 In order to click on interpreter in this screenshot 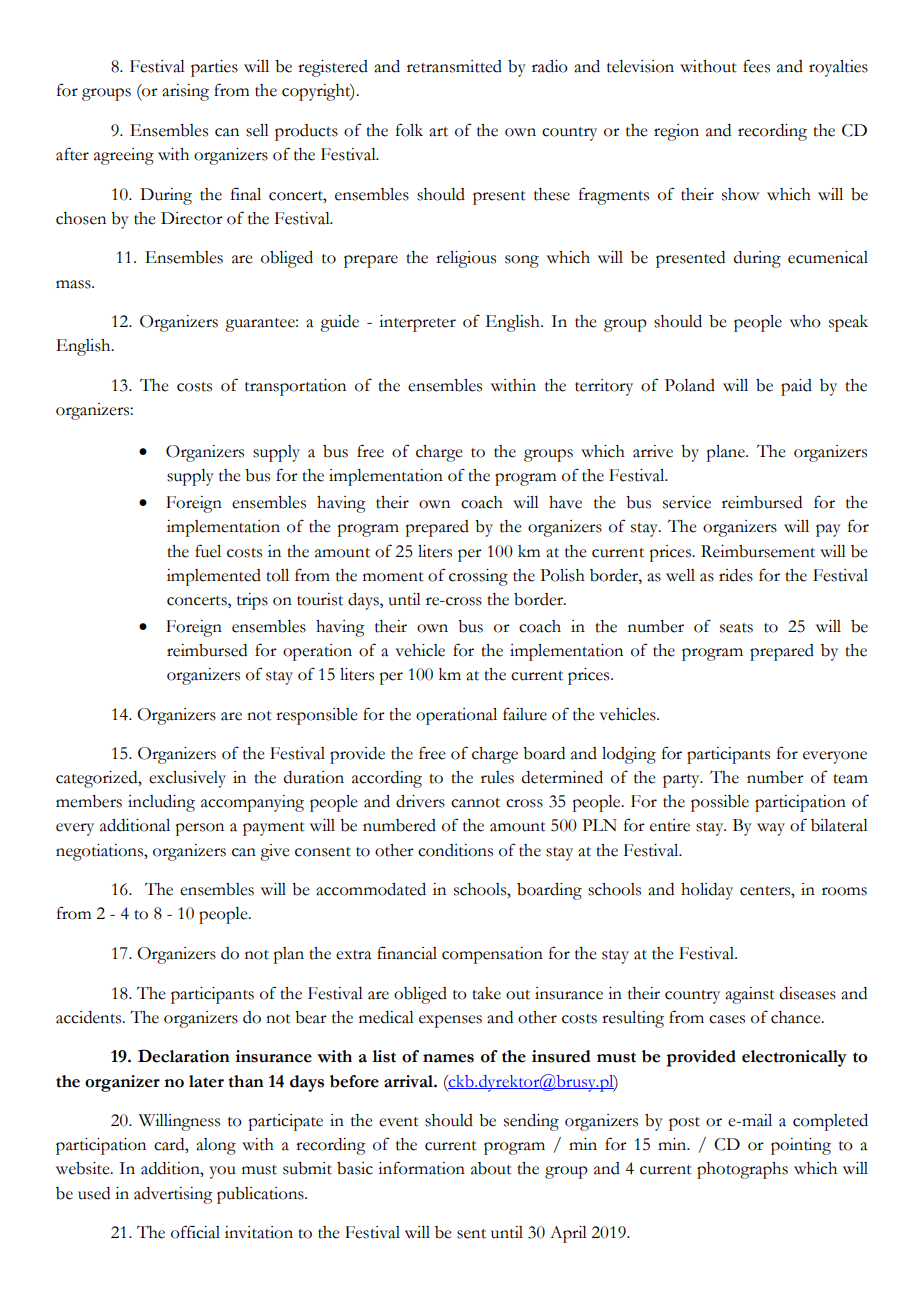, I will do `click(417, 323)`.
